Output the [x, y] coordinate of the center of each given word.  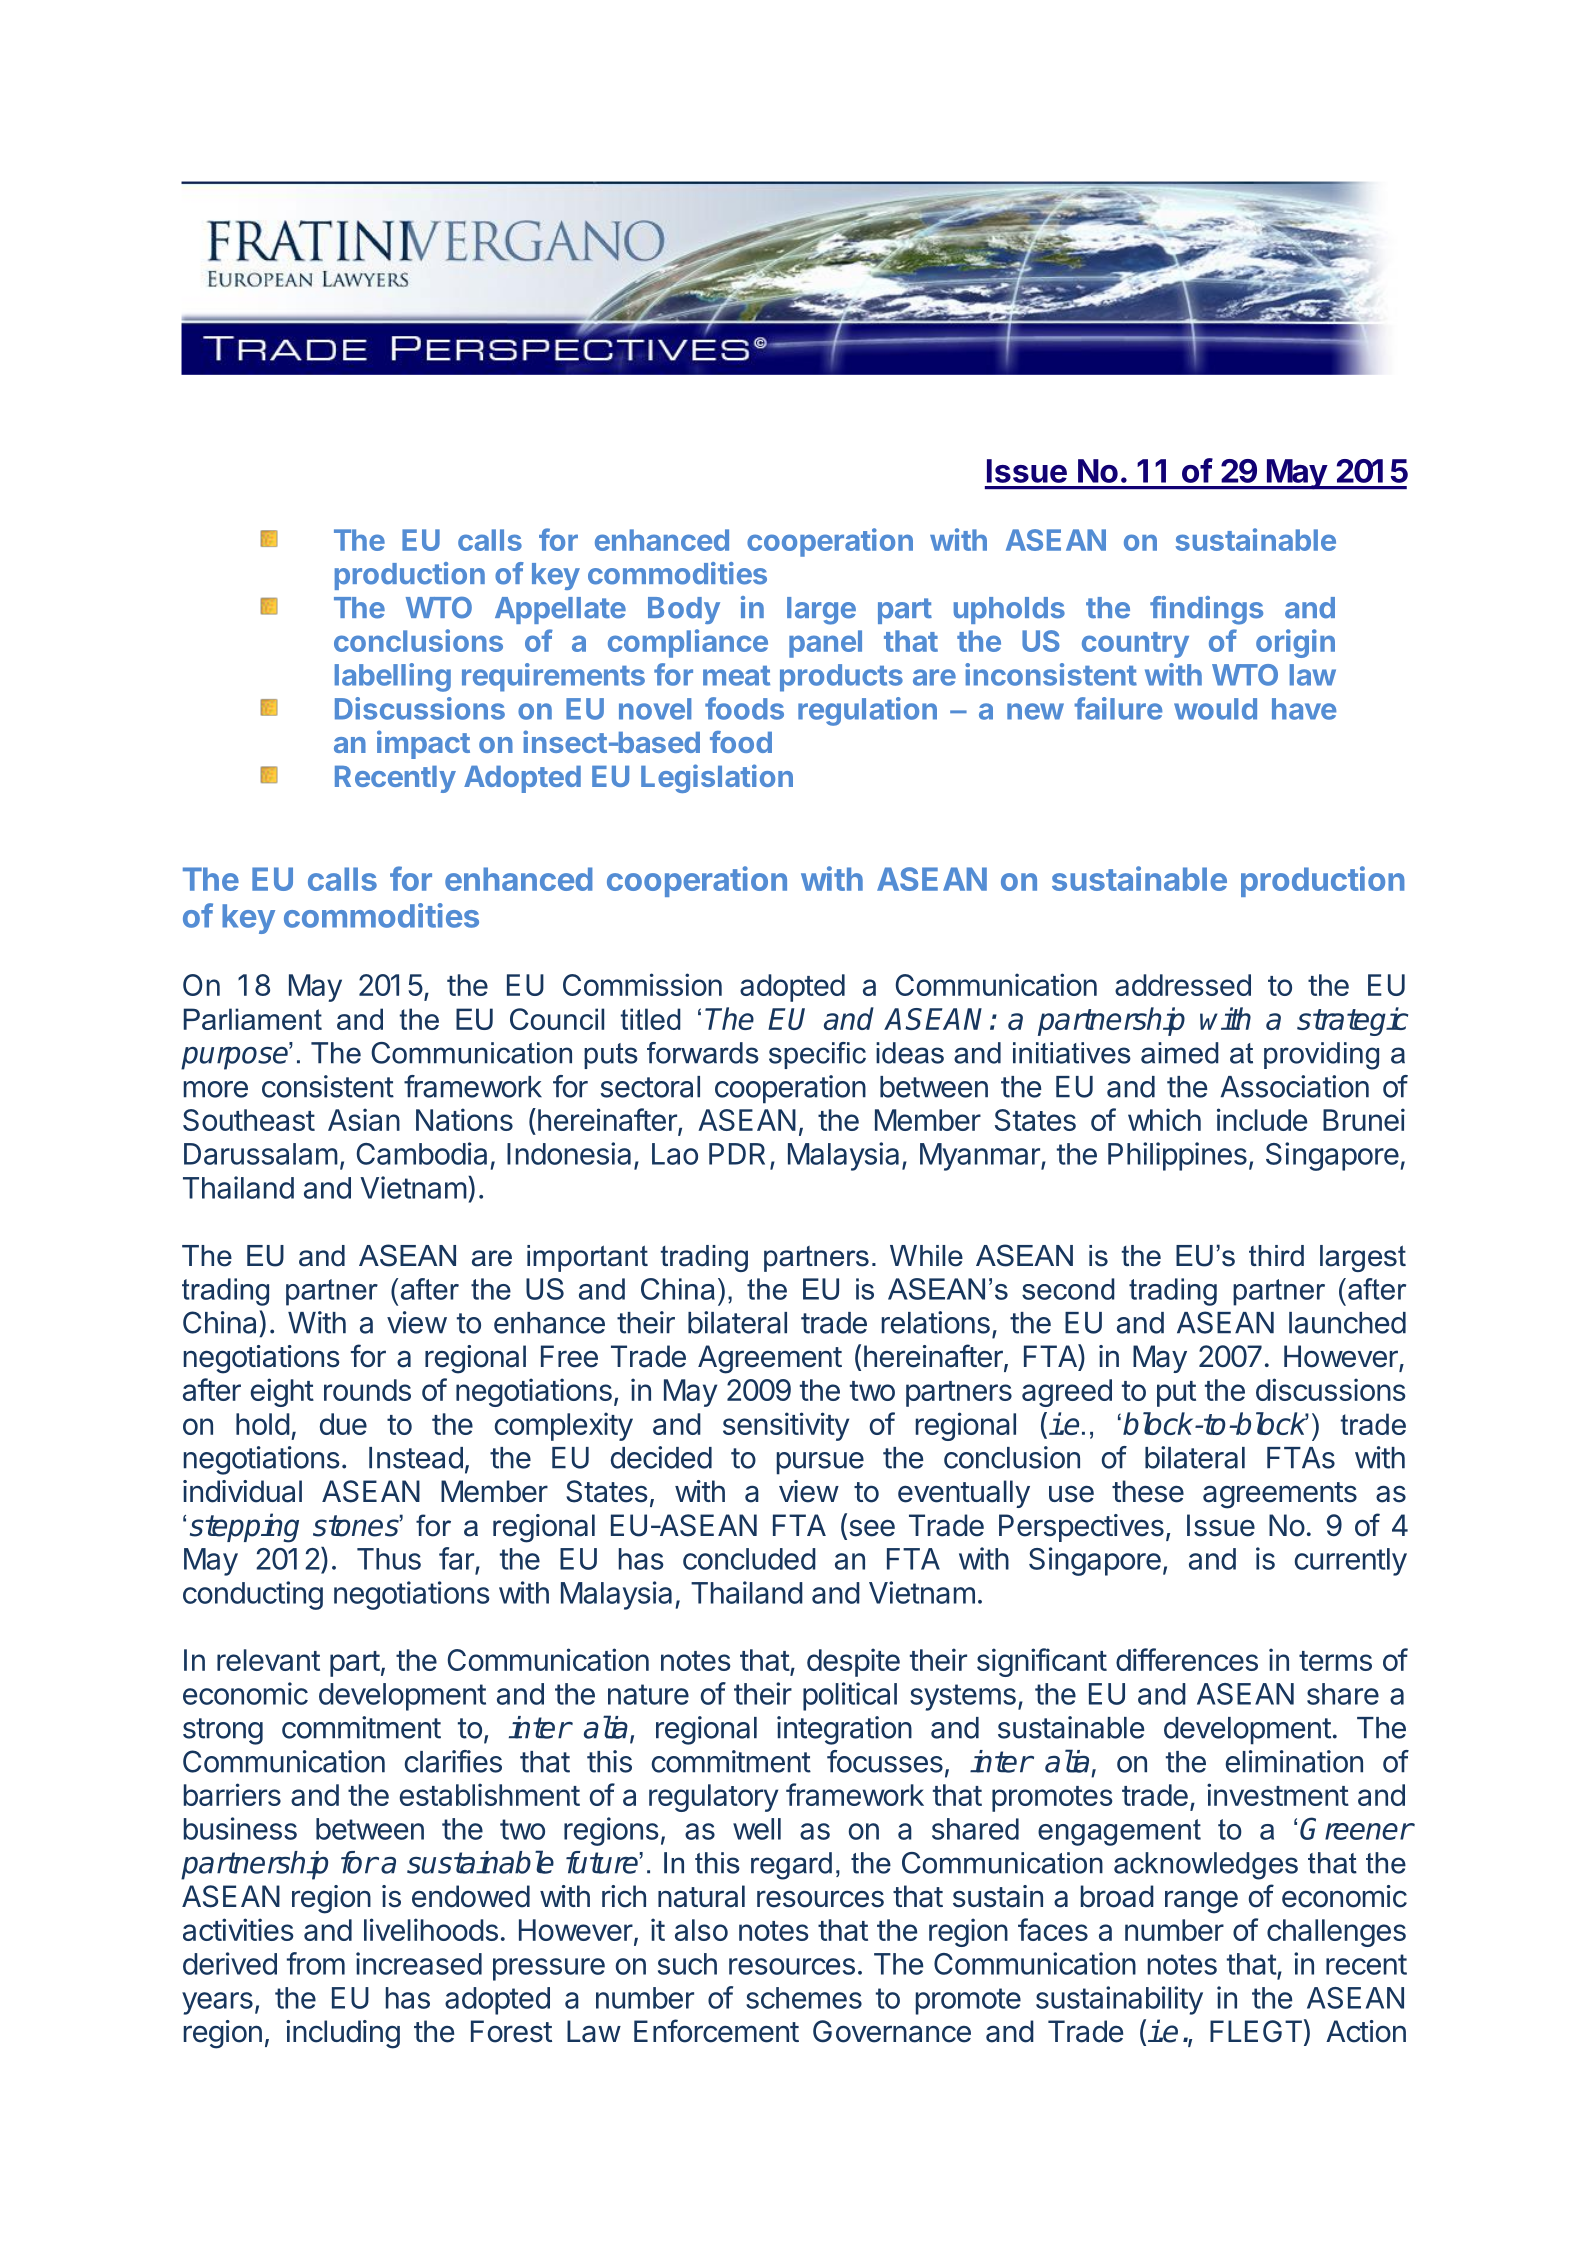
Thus [389, 1559]
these [1148, 1491]
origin [1295, 643]
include [1262, 1119]
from [316, 1963]
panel [825, 644]
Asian [364, 1119]
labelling [393, 677]
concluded [749, 1559]
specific [817, 1055]
